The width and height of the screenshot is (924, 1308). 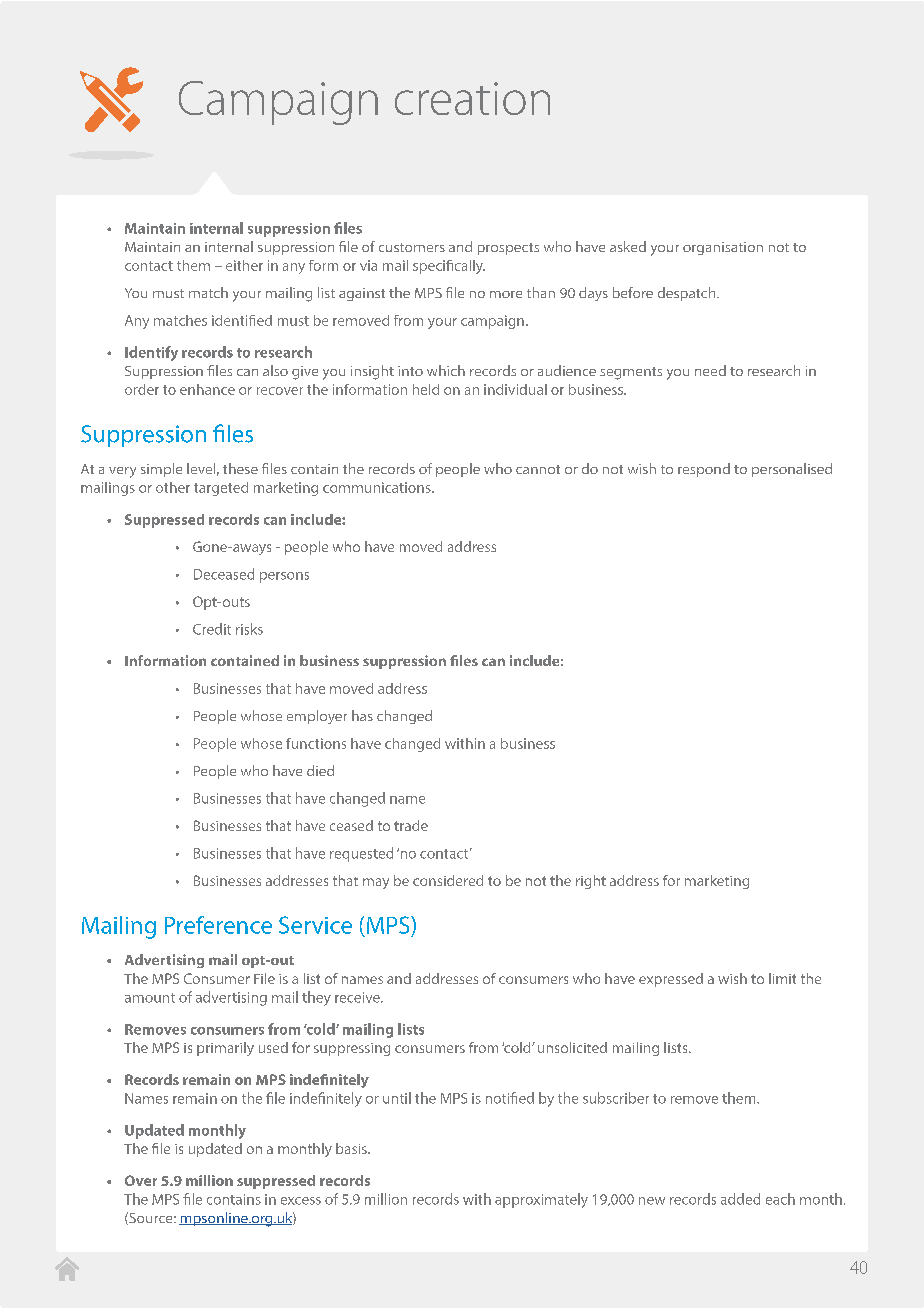 What do you see at coordinates (448, 880) in the screenshot?
I see `considered` at bounding box center [448, 880].
